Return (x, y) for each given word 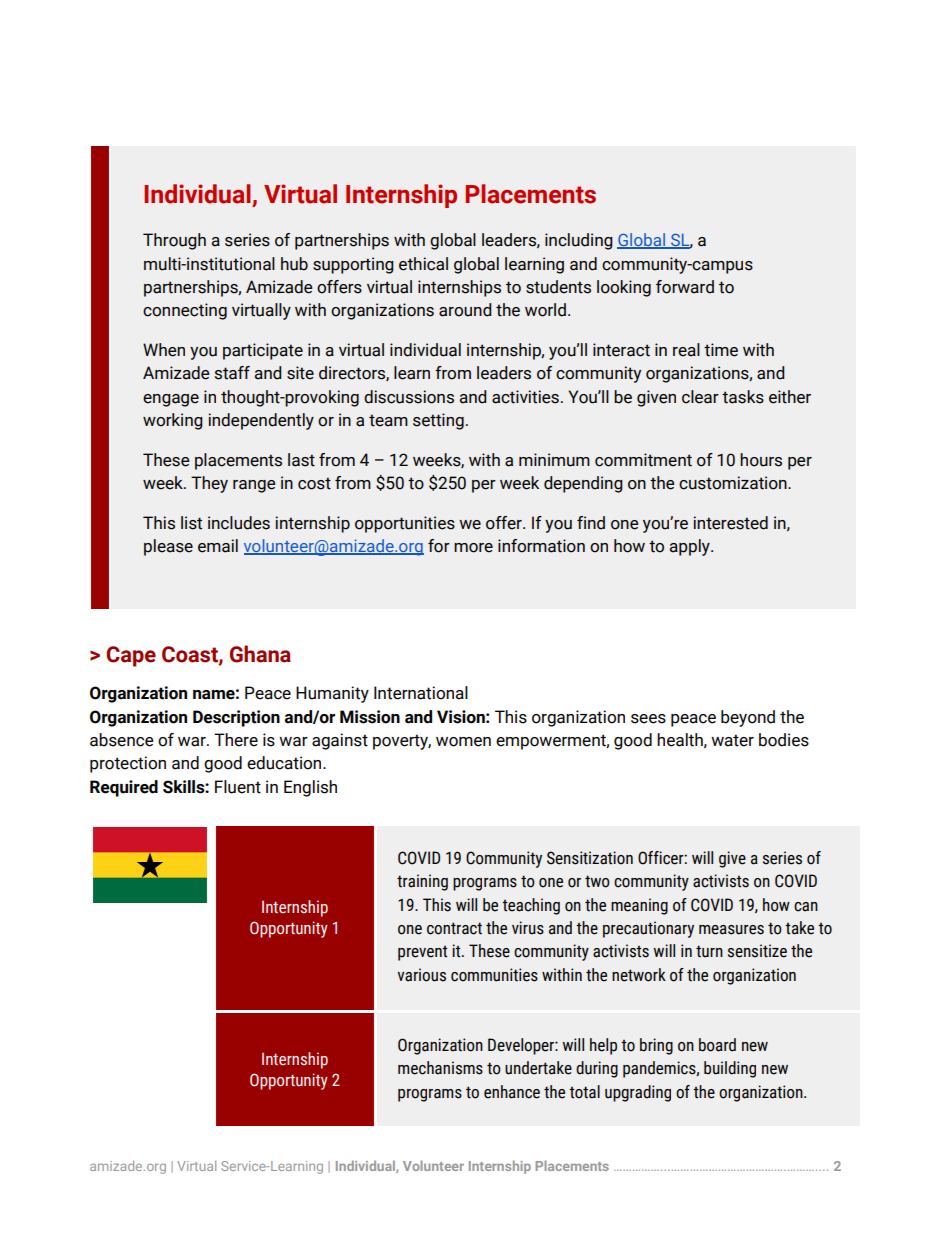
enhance (512, 1092)
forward (685, 287)
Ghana (260, 654)
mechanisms (440, 1068)
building (730, 1069)
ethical (423, 264)
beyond (748, 718)
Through (174, 241)
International (421, 693)
